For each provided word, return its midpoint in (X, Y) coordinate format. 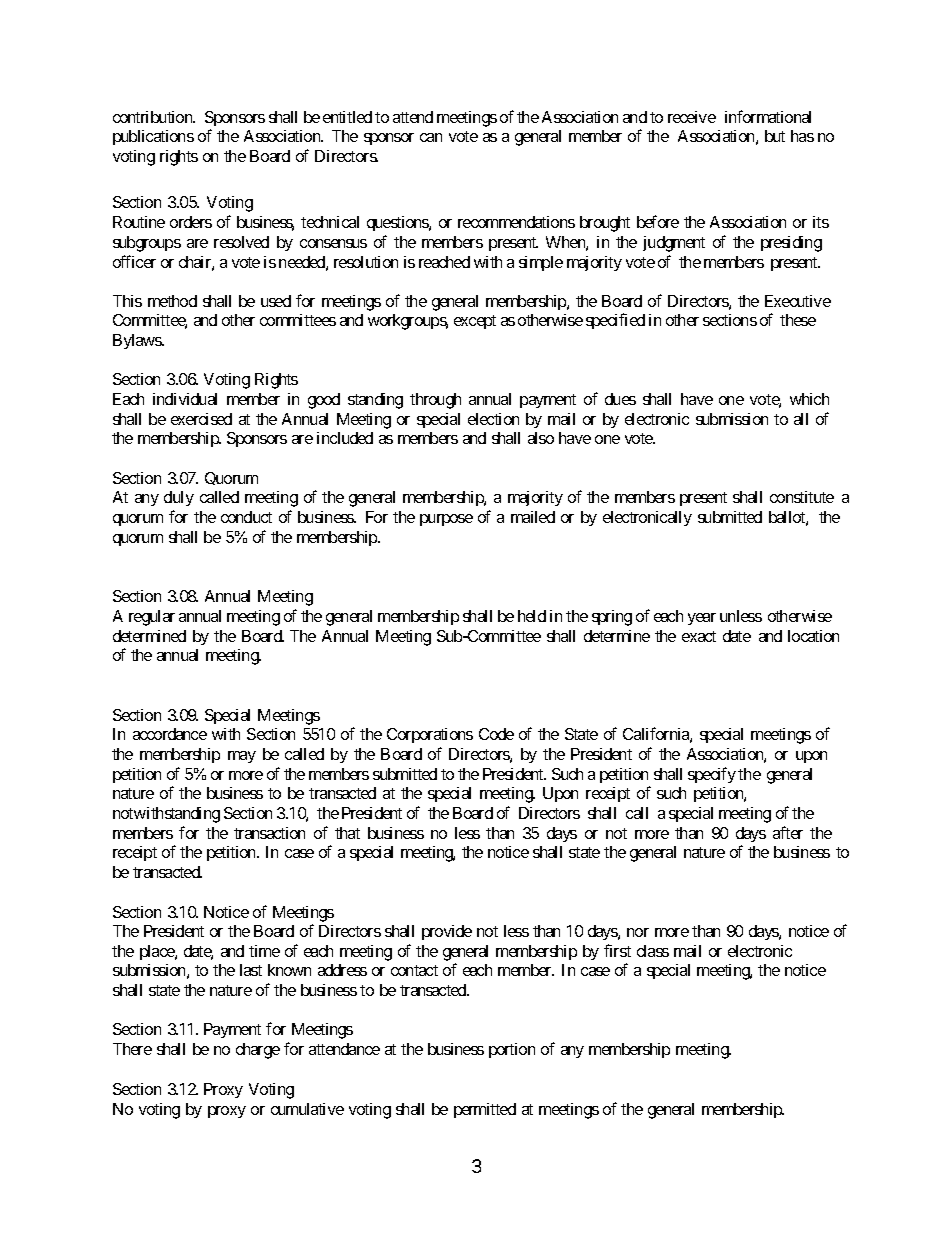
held (532, 616)
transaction (269, 833)
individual (185, 399)
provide (447, 932)
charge (258, 1051)
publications (153, 137)
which (809, 399)
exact (699, 636)
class (653, 951)
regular (152, 618)
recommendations (516, 222)
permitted (485, 1110)
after (788, 832)
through (435, 401)
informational (768, 116)
